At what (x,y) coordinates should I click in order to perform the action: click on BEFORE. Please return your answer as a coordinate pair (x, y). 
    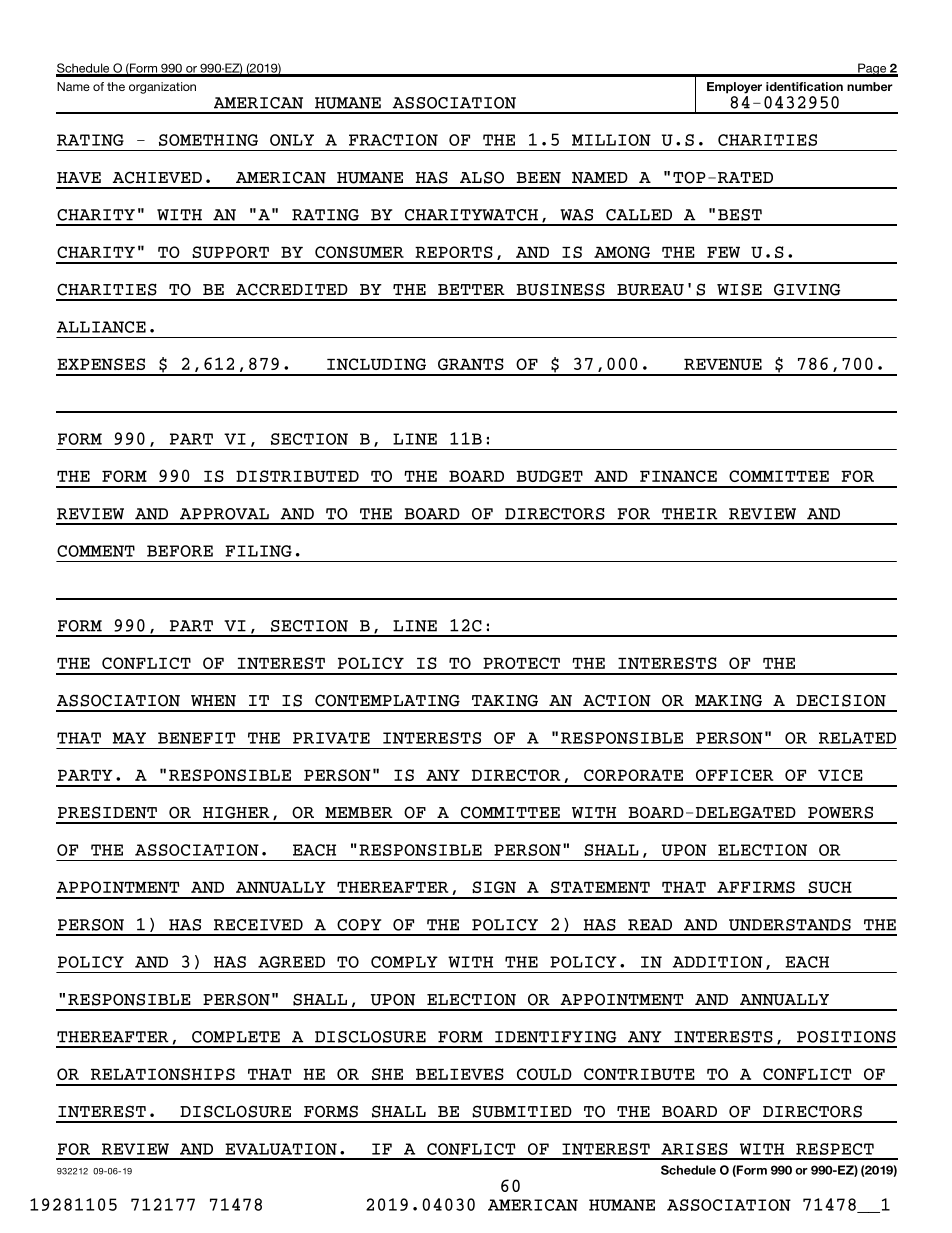
    Looking at the image, I should click on (180, 551).
